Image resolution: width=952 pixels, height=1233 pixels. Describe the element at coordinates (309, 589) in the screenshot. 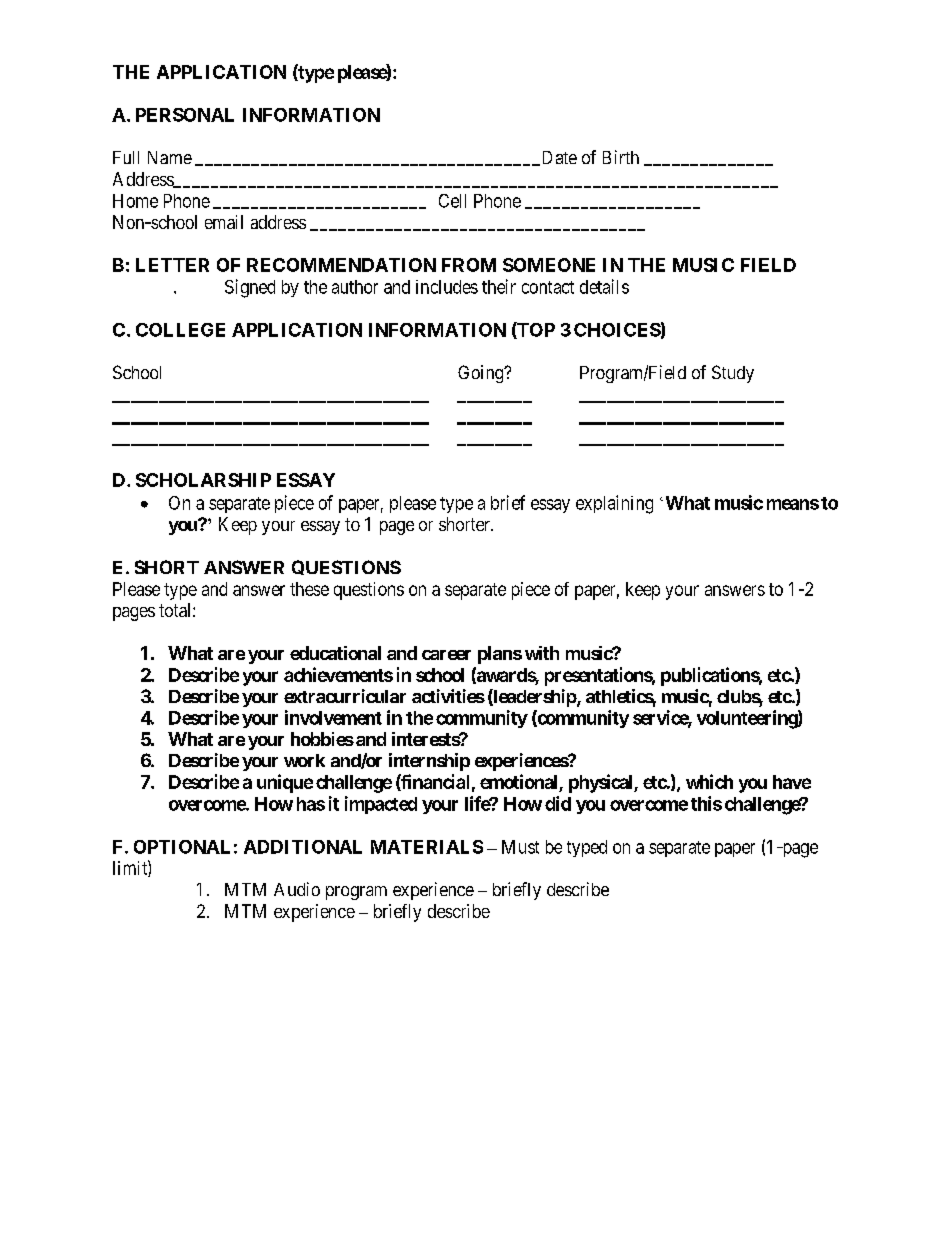

I see `these` at that location.
